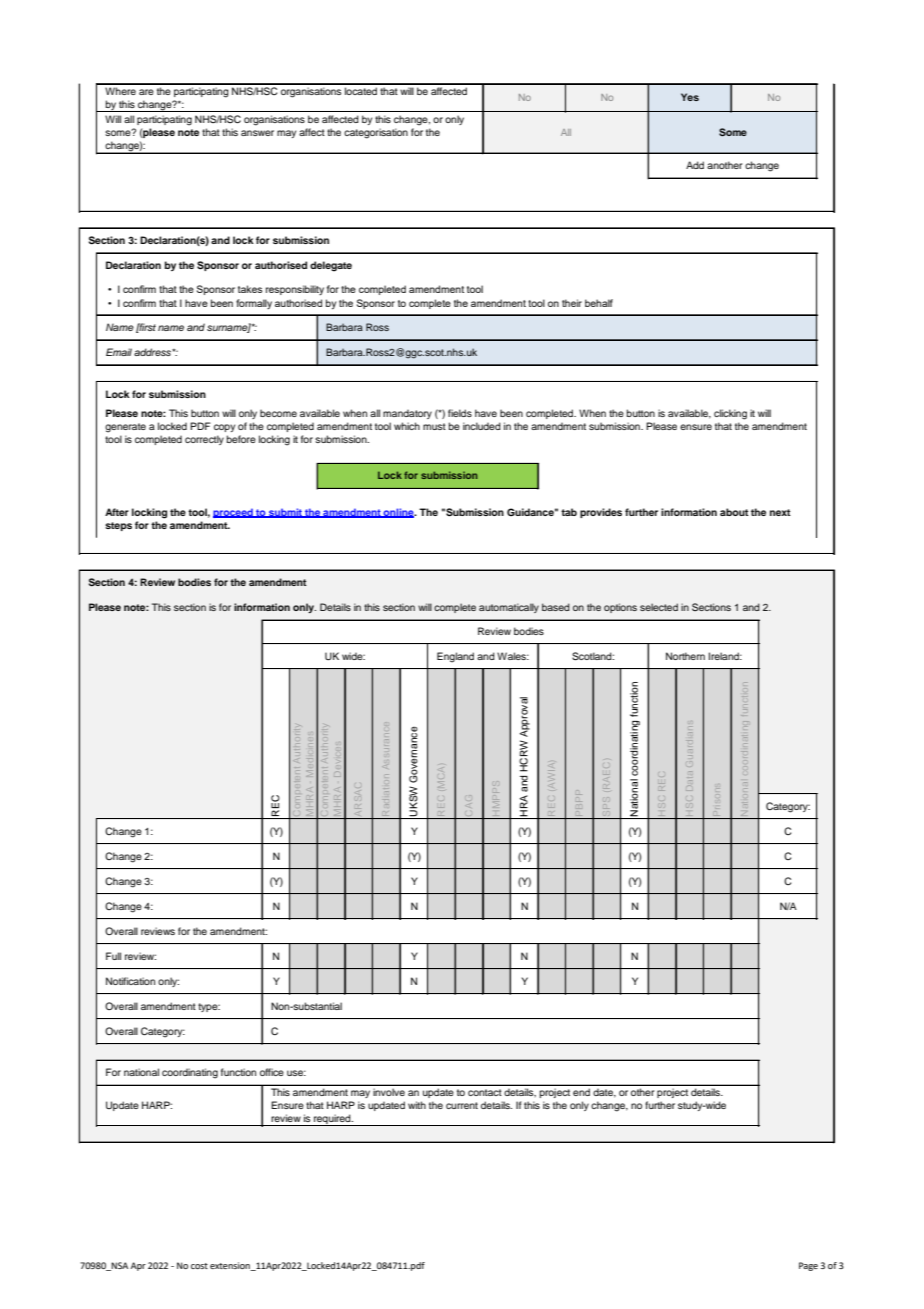  I want to click on about, so click(734, 512).
